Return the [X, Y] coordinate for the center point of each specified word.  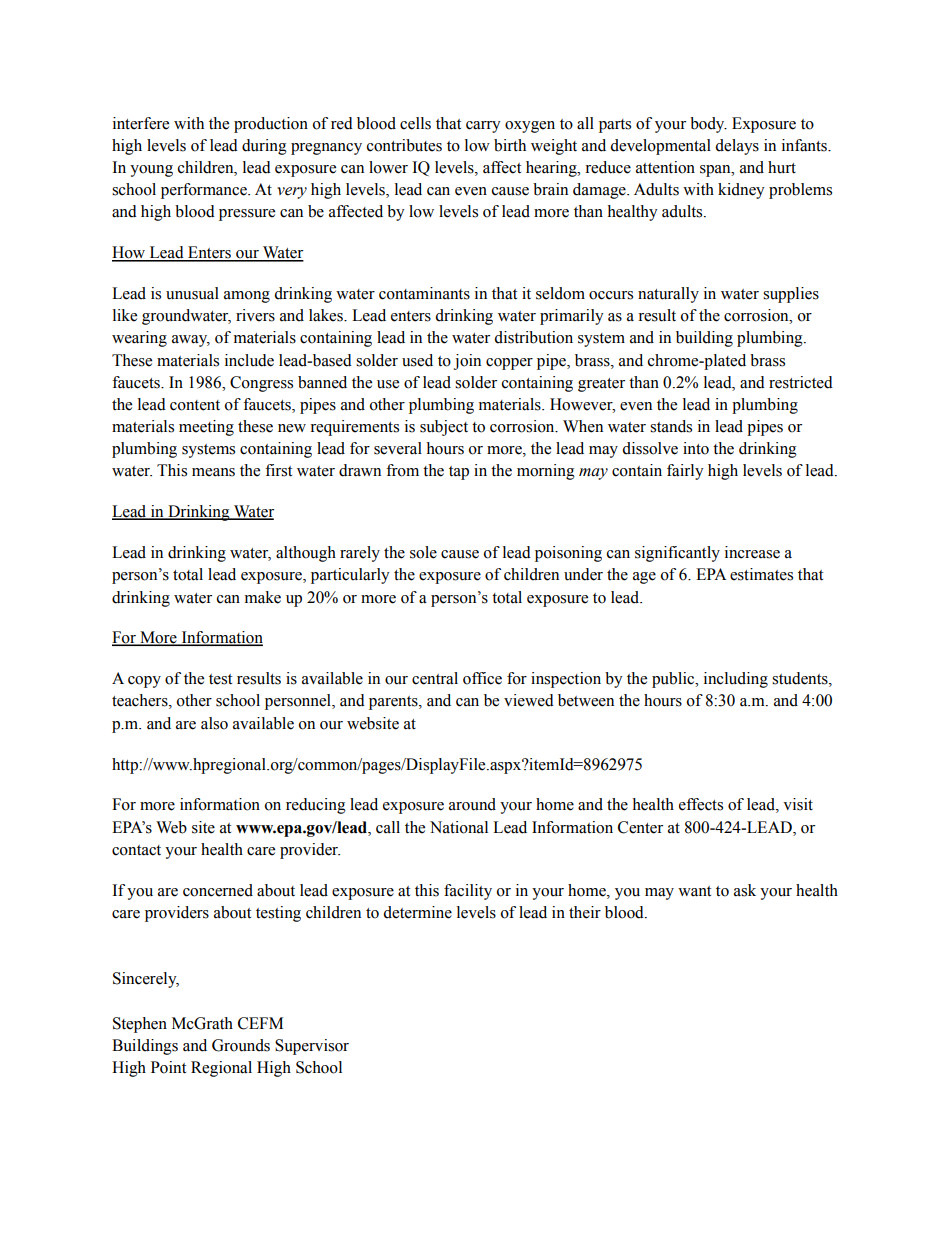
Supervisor [312, 1047]
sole [423, 552]
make [263, 597]
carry [483, 127]
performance [205, 191]
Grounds [241, 1045]
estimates [761, 574]
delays [737, 147]
